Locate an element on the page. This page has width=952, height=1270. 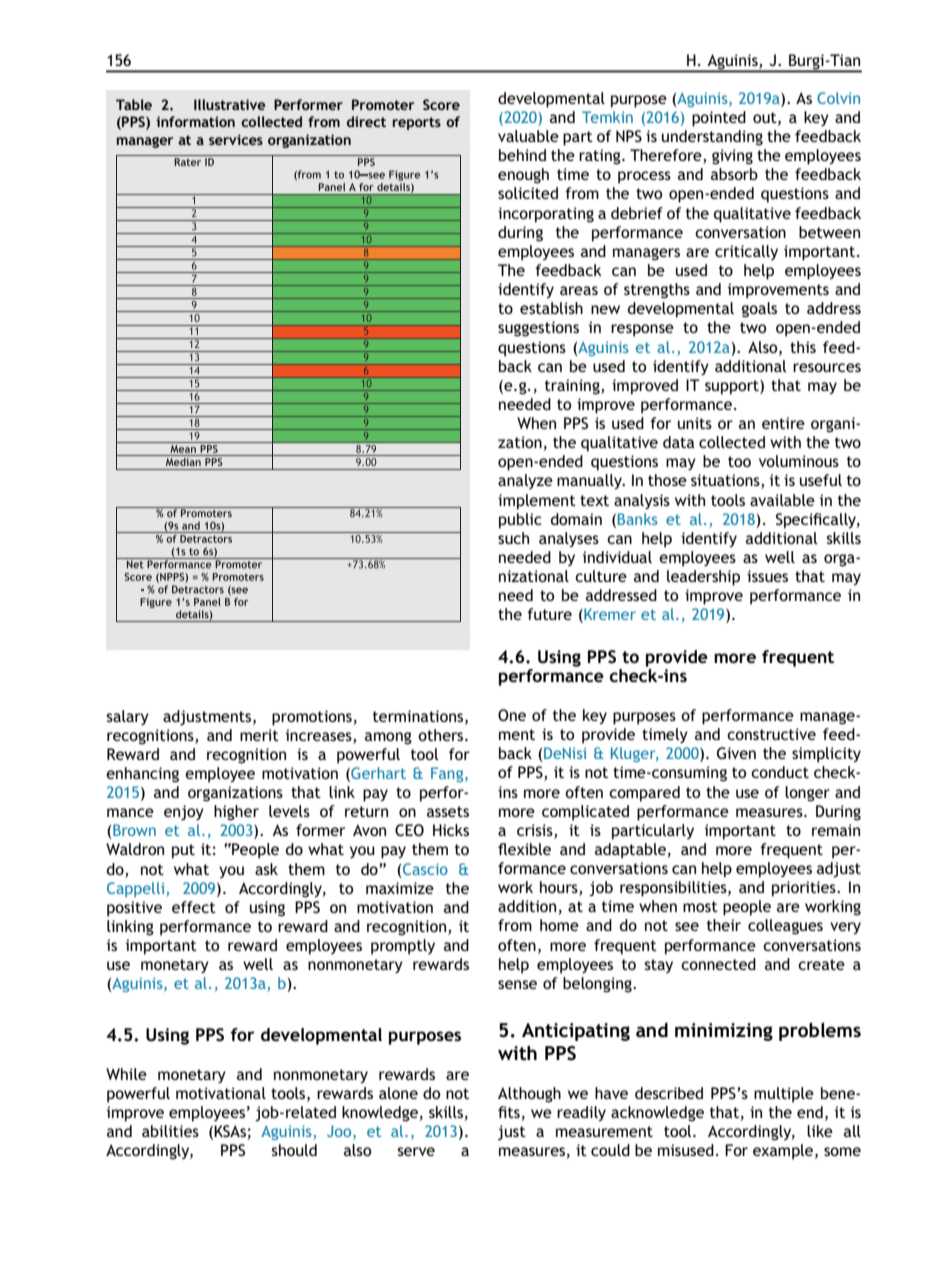
information is located at coordinates (195, 121).
